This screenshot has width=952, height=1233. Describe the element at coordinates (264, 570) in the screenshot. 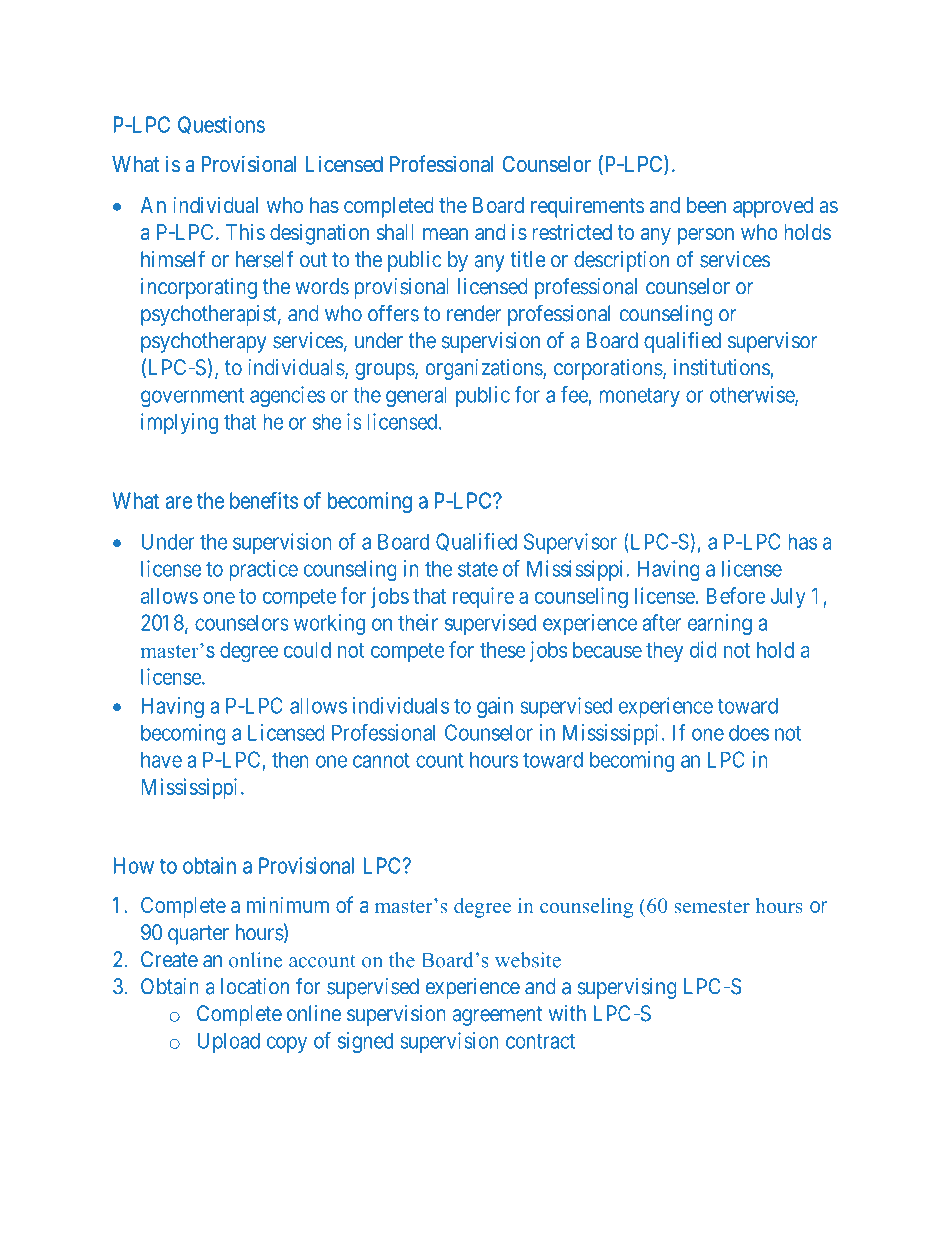

I see `practice` at that location.
